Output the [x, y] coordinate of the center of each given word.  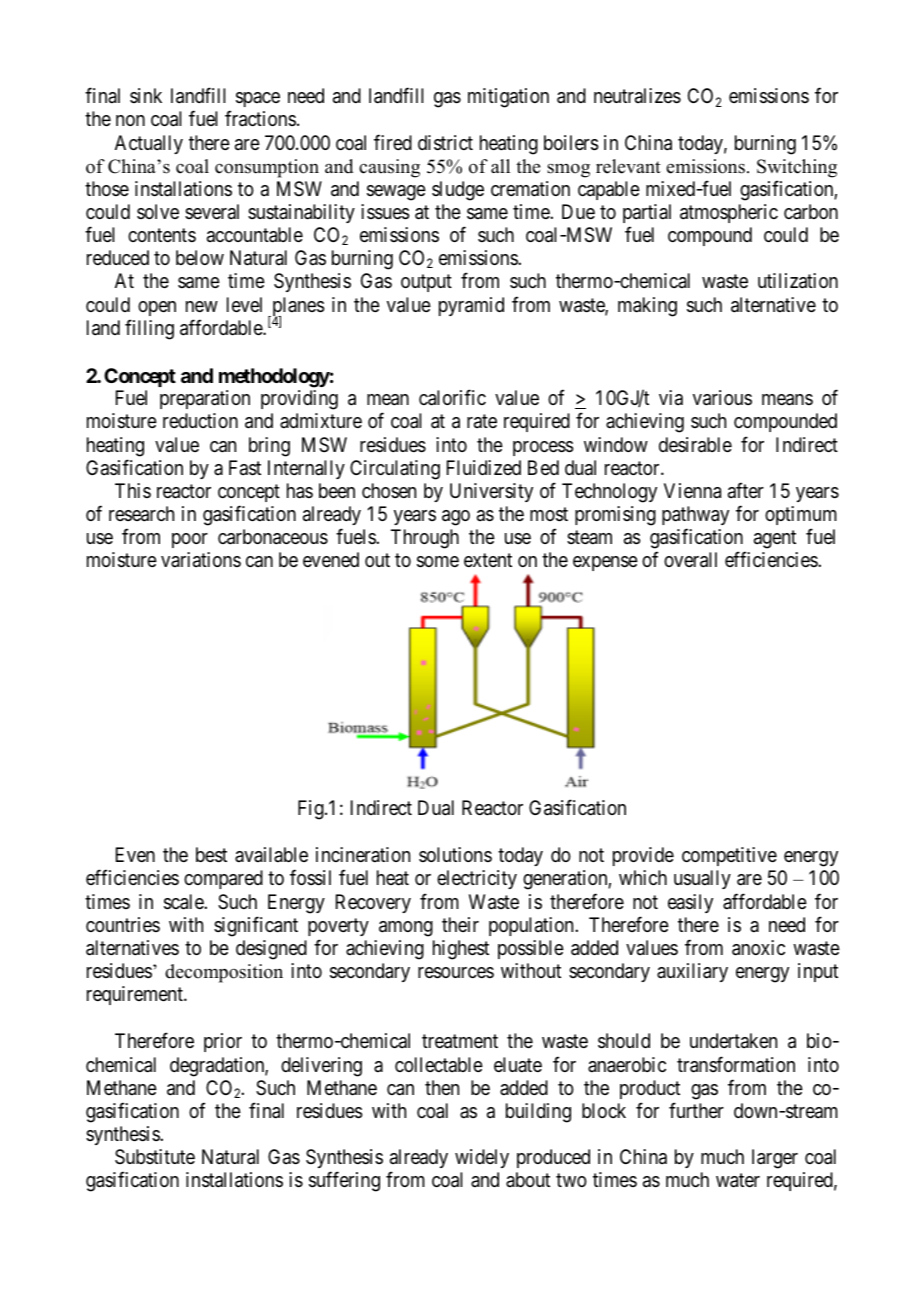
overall [690, 560]
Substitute [155, 1156]
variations [201, 559]
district [445, 143]
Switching [797, 168]
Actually [149, 144]
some [438, 562]
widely [482, 1158]
